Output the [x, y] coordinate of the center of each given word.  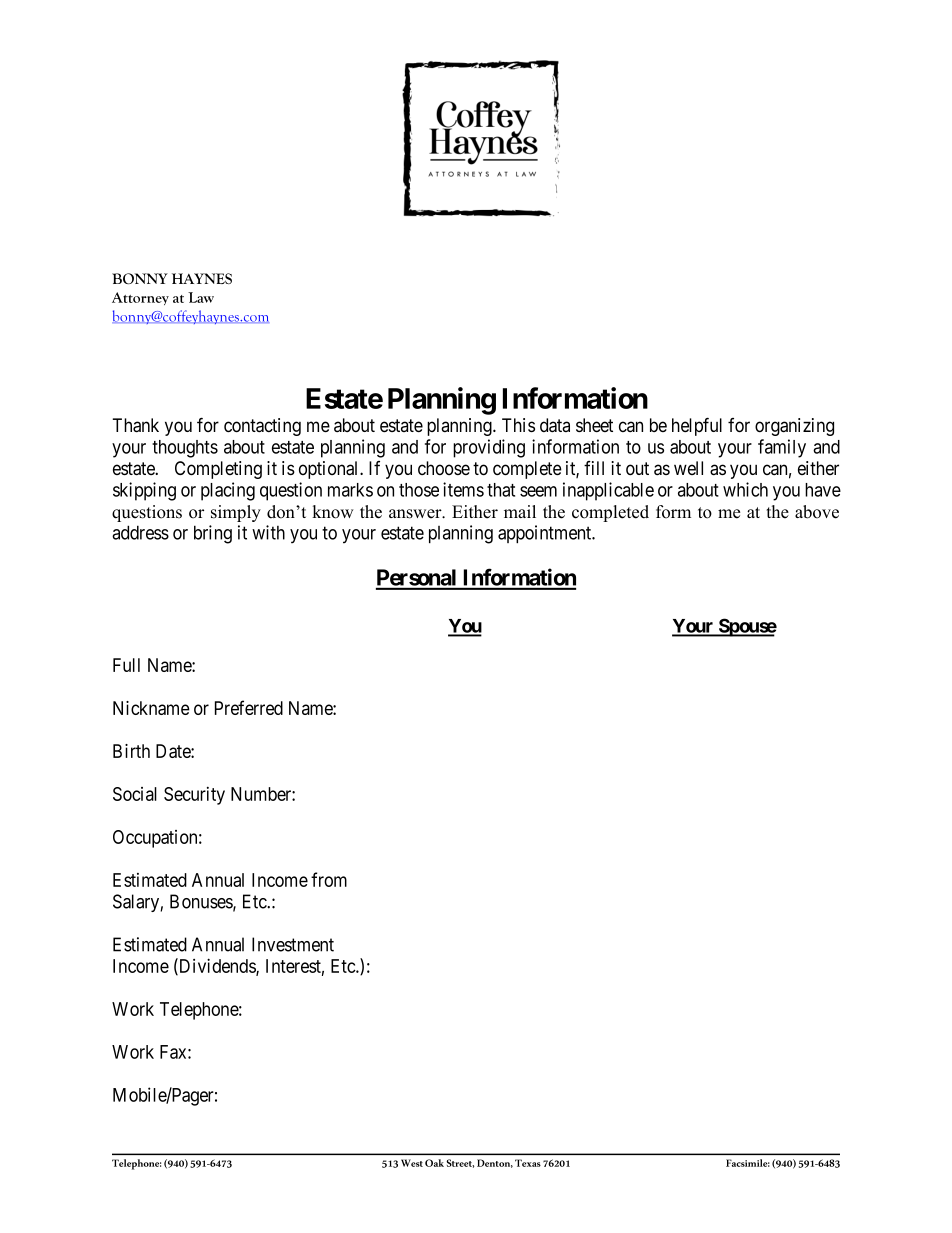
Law [201, 297]
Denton [495, 1163]
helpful [697, 427]
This [518, 425]
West [412, 1163]
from [329, 879]
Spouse [746, 627]
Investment [293, 944]
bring [213, 534]
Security [194, 796]
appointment [546, 534]
